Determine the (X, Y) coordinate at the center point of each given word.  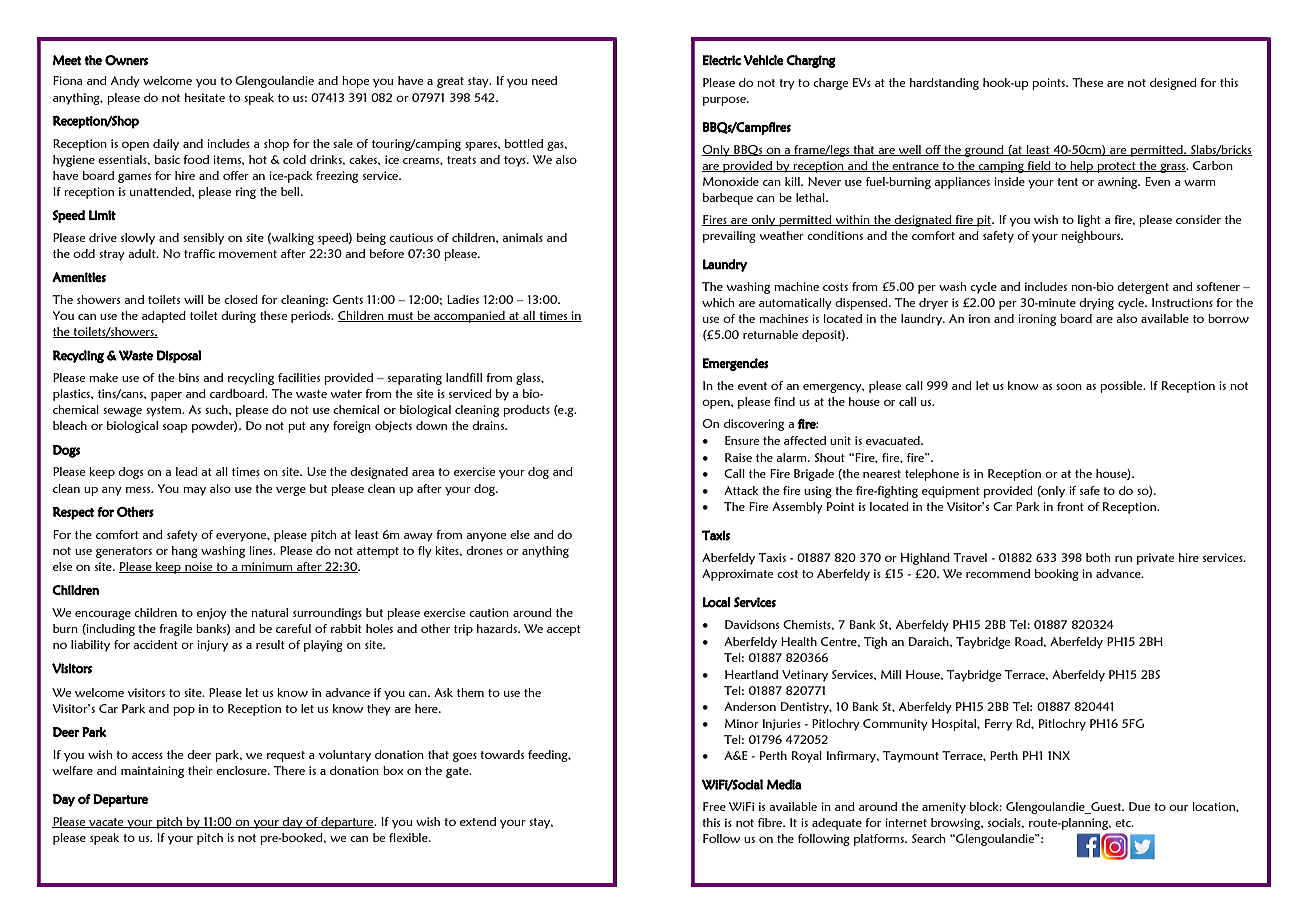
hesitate (205, 97)
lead (187, 471)
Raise (738, 457)
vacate (106, 823)
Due (1139, 806)
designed (1173, 84)
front (1070, 506)
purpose (725, 101)
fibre (771, 822)
